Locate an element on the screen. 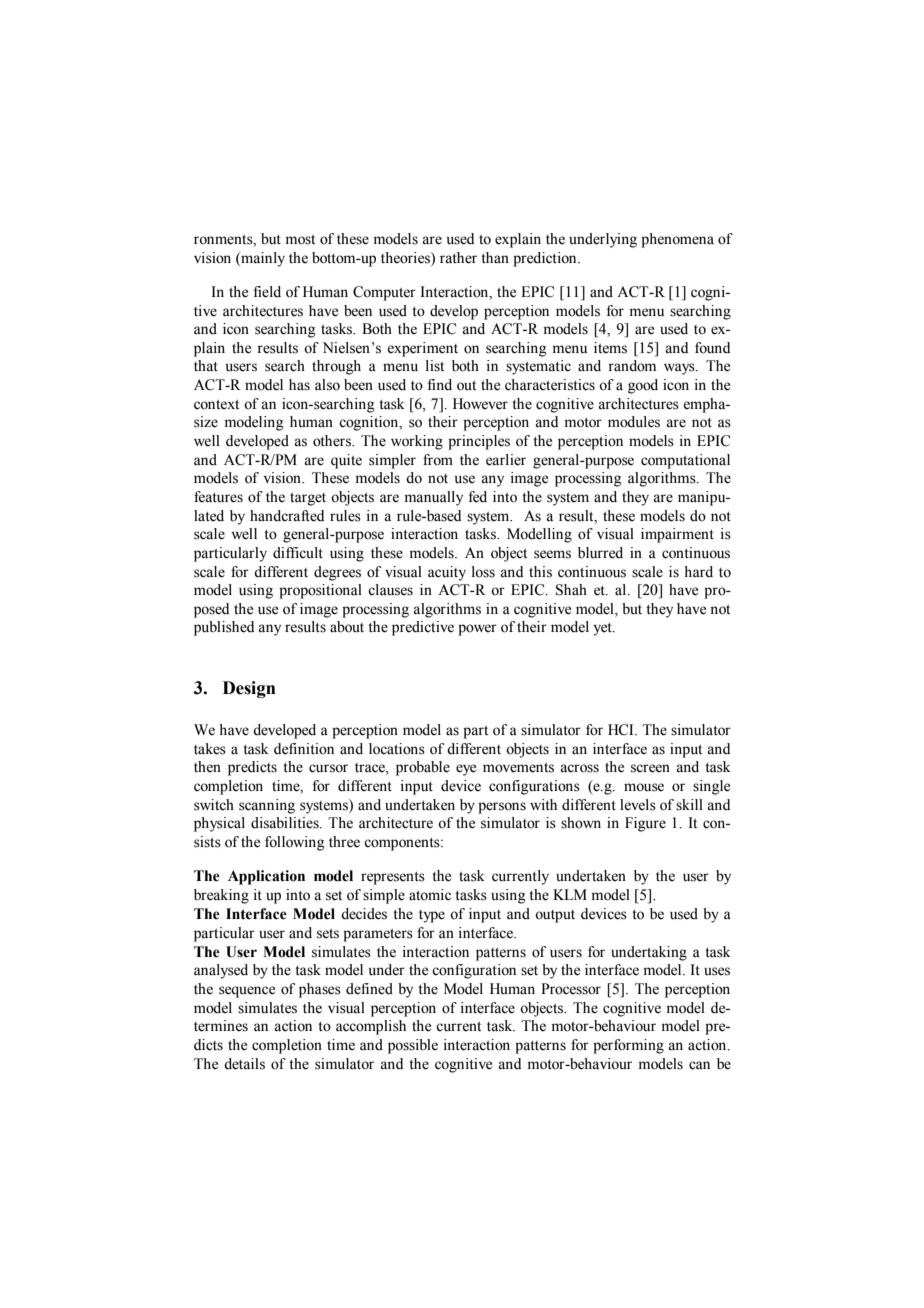 This screenshot has height=1308, width=924. Design is located at coordinates (249, 689).
